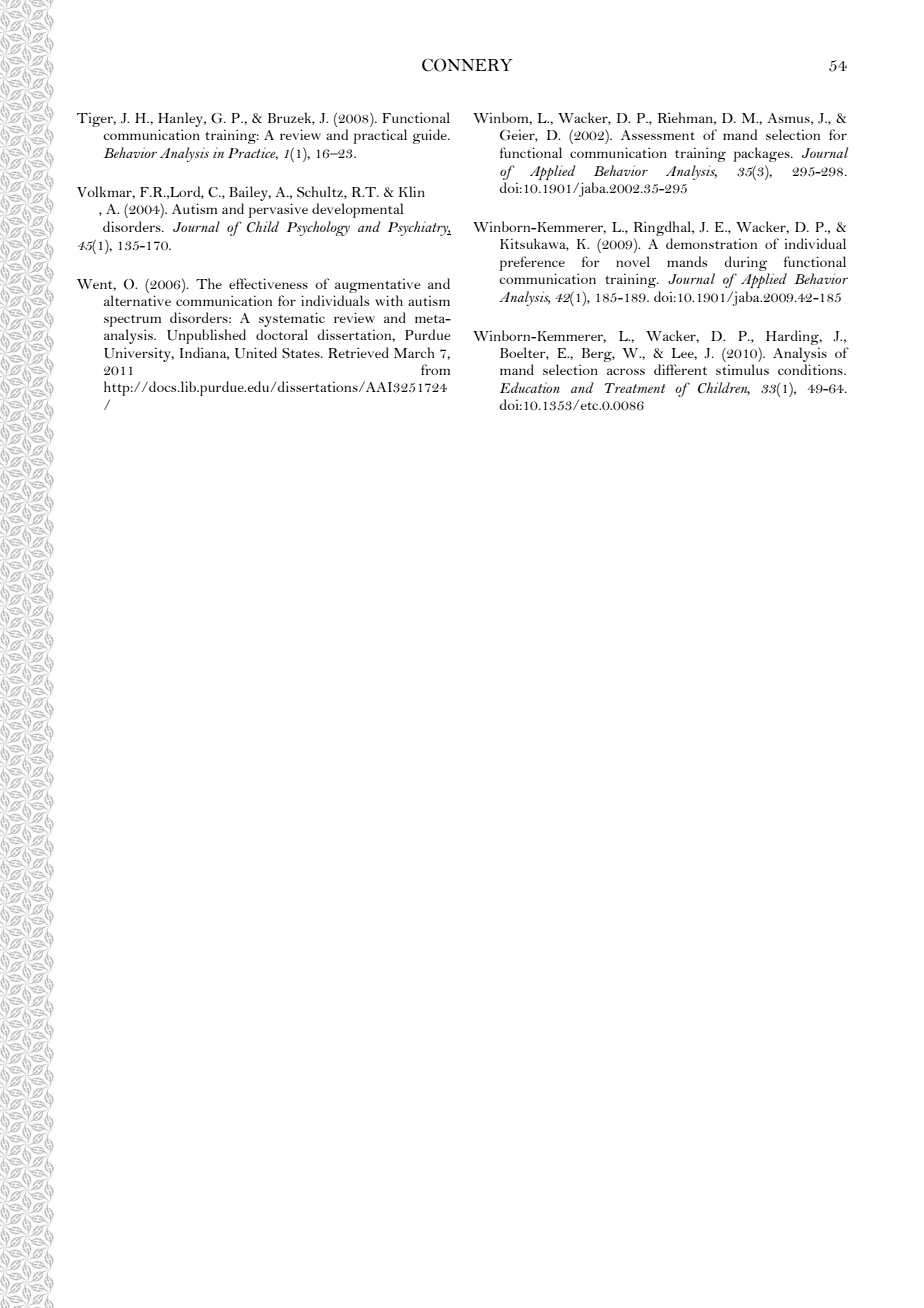 The image size is (924, 1308). I want to click on developmental, so click(358, 210).
